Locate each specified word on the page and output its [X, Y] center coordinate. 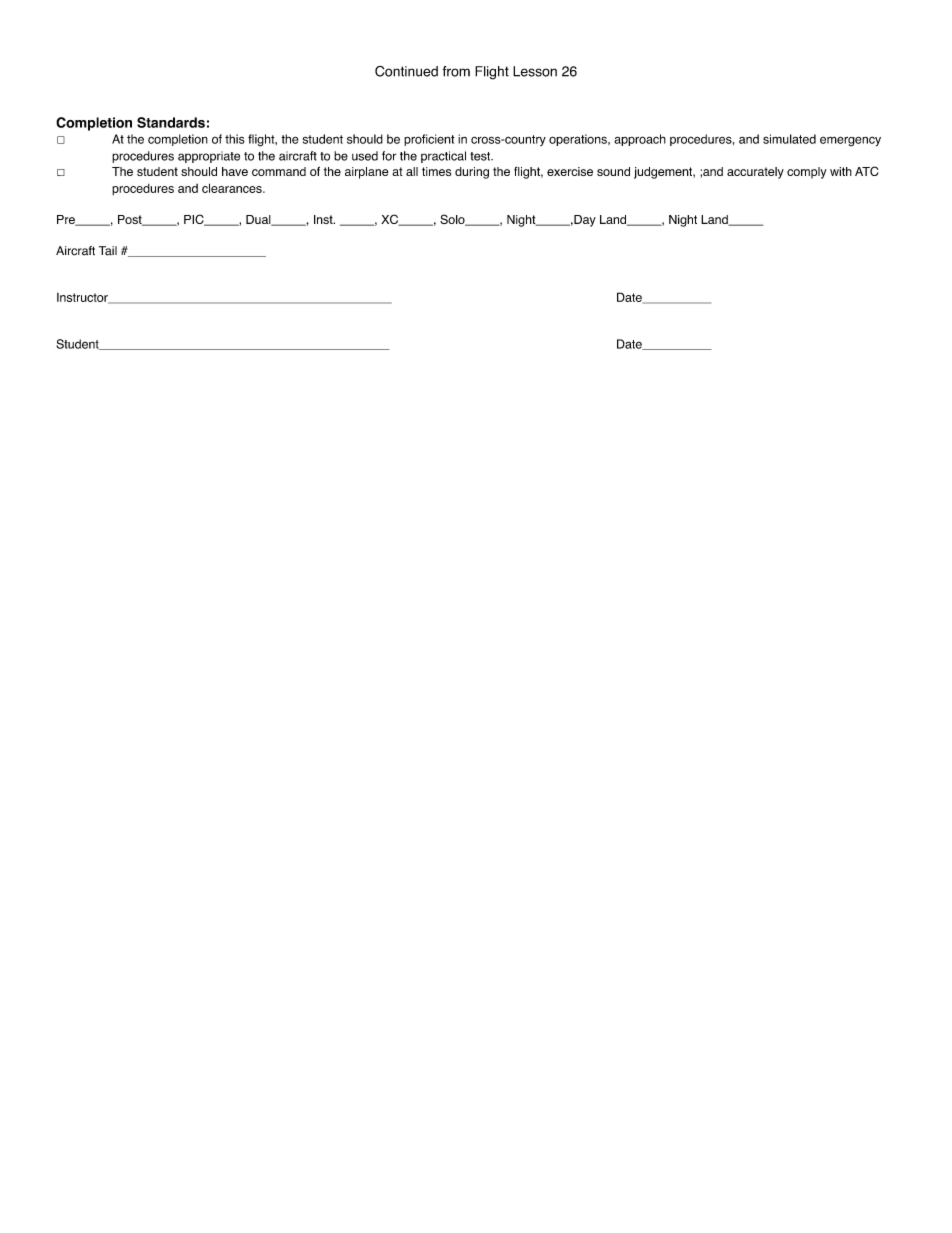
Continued [406, 71]
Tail [108, 251]
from [456, 71]
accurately [755, 173]
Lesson [535, 71]
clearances [233, 188]
